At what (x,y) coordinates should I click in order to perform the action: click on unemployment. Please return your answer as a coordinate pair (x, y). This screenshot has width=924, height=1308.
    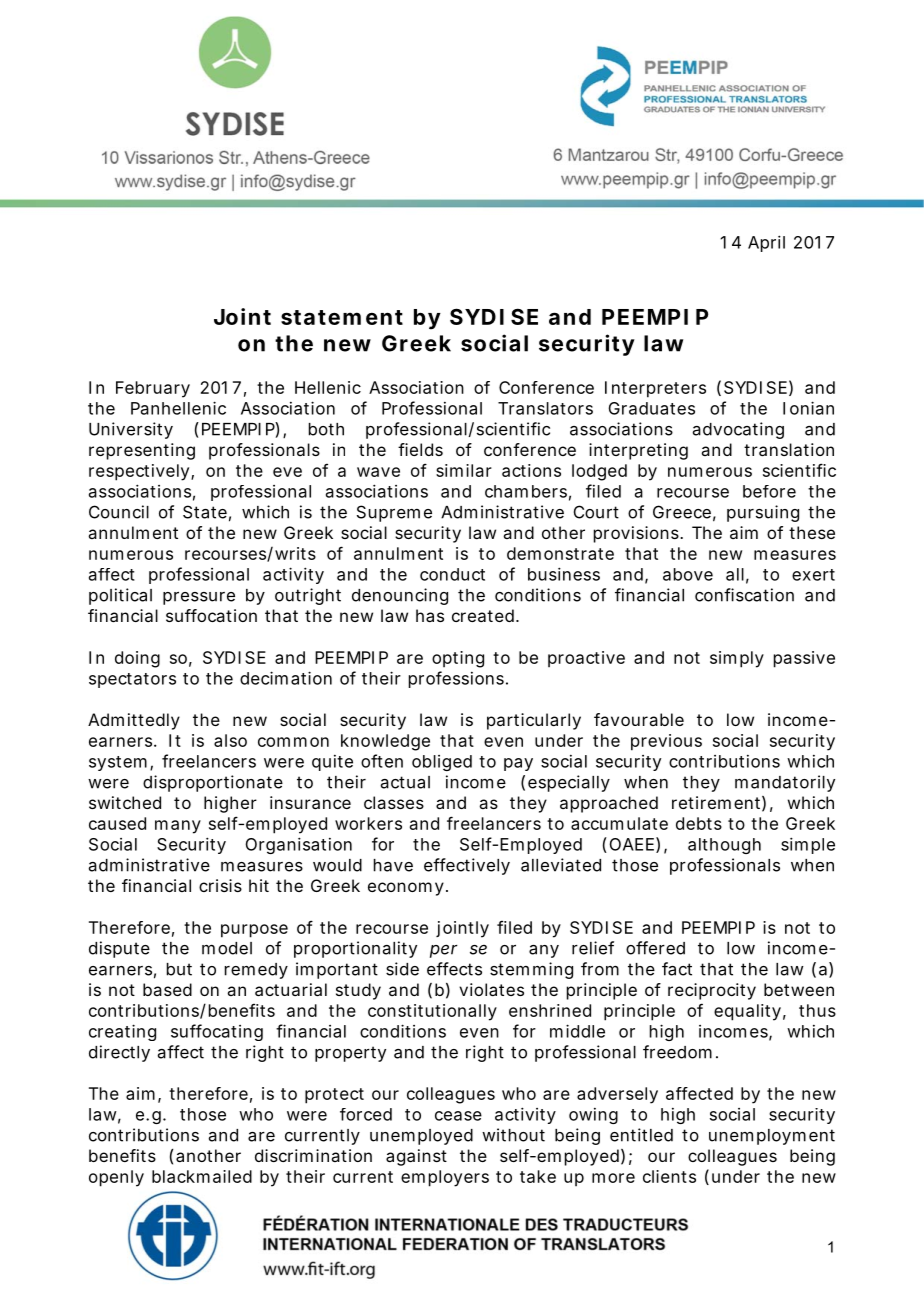
    Looking at the image, I should click on (772, 1137).
